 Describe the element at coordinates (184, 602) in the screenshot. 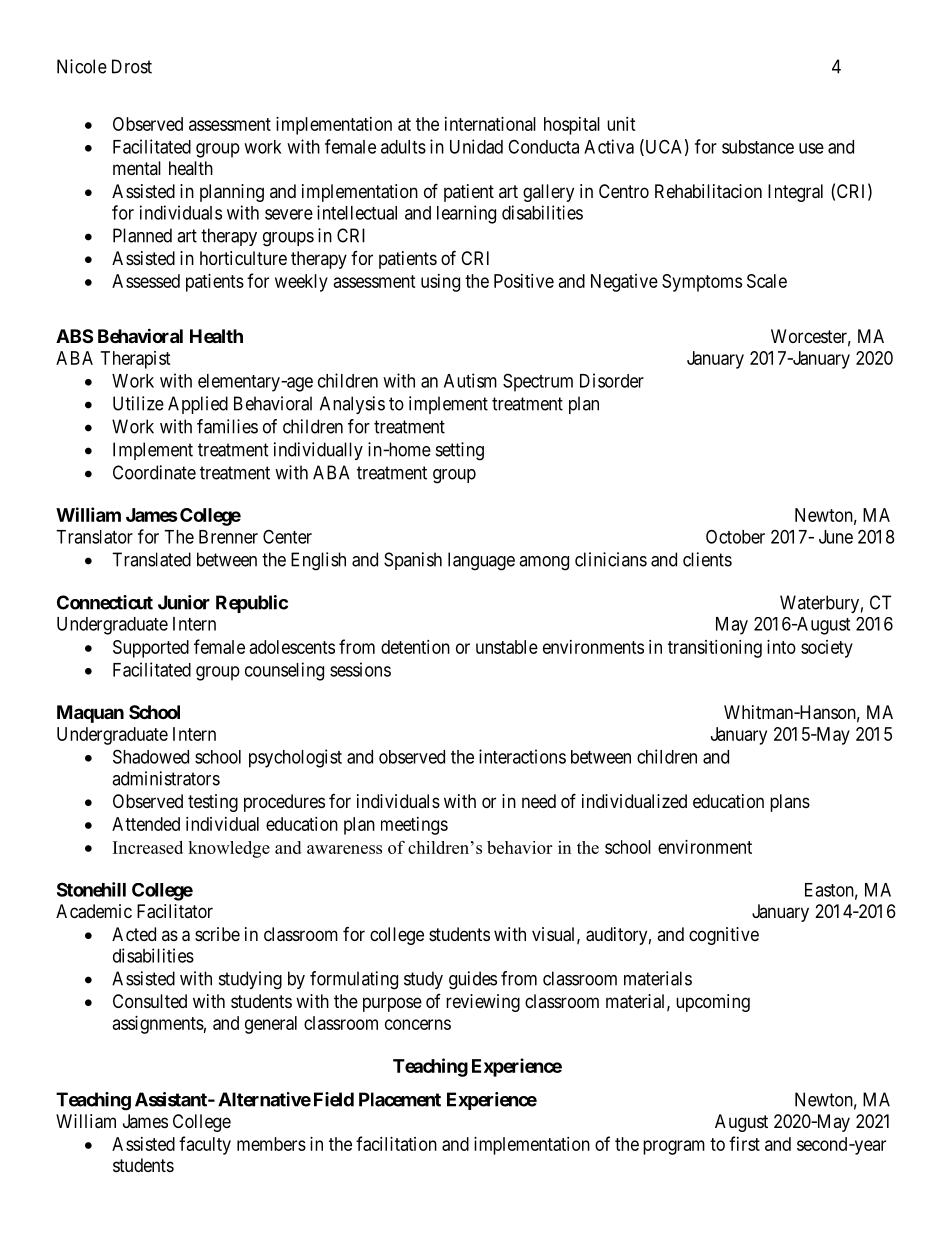

I see `Junior` at that location.
